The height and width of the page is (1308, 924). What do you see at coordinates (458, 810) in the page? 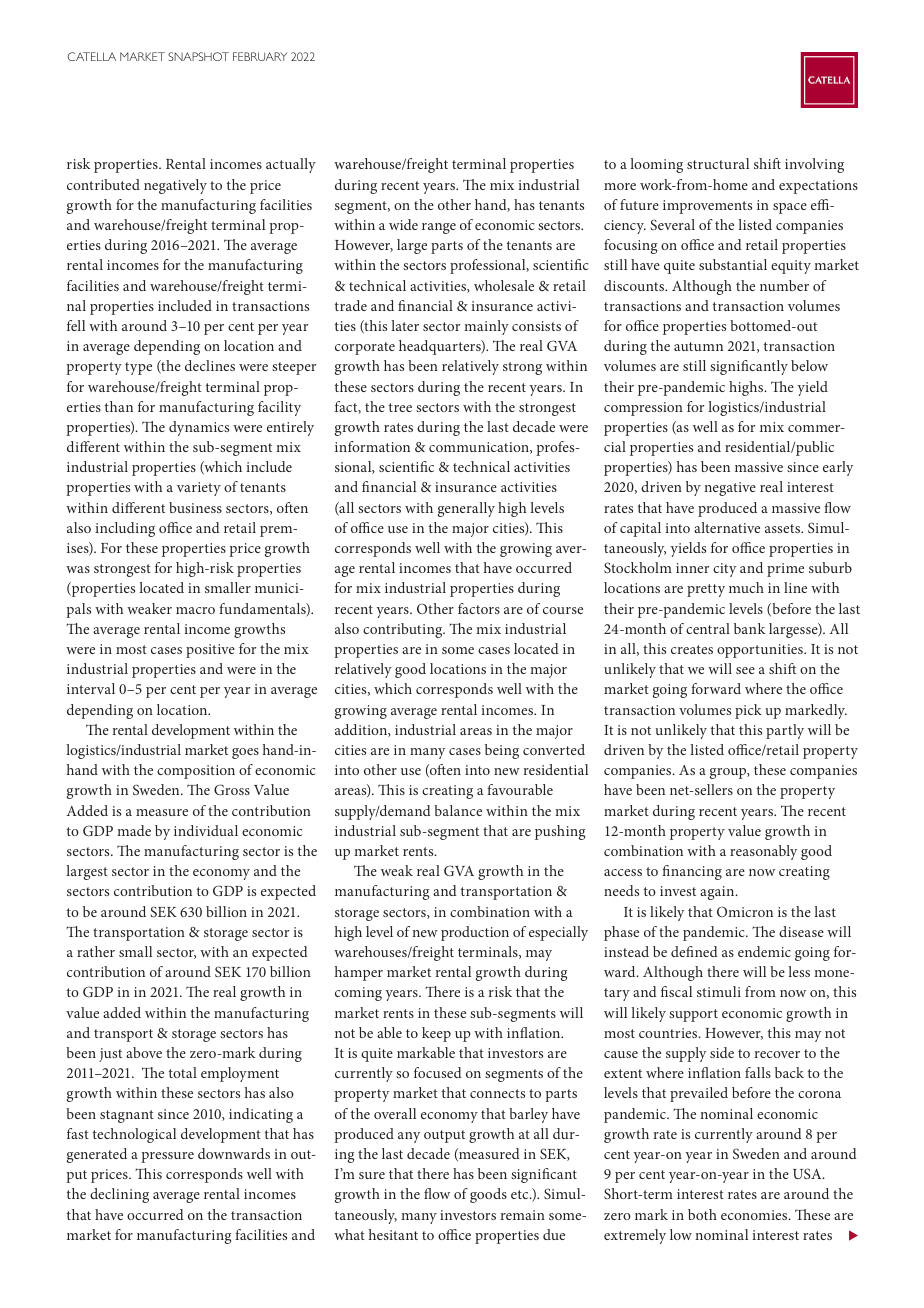
I see `balance` at bounding box center [458, 810].
